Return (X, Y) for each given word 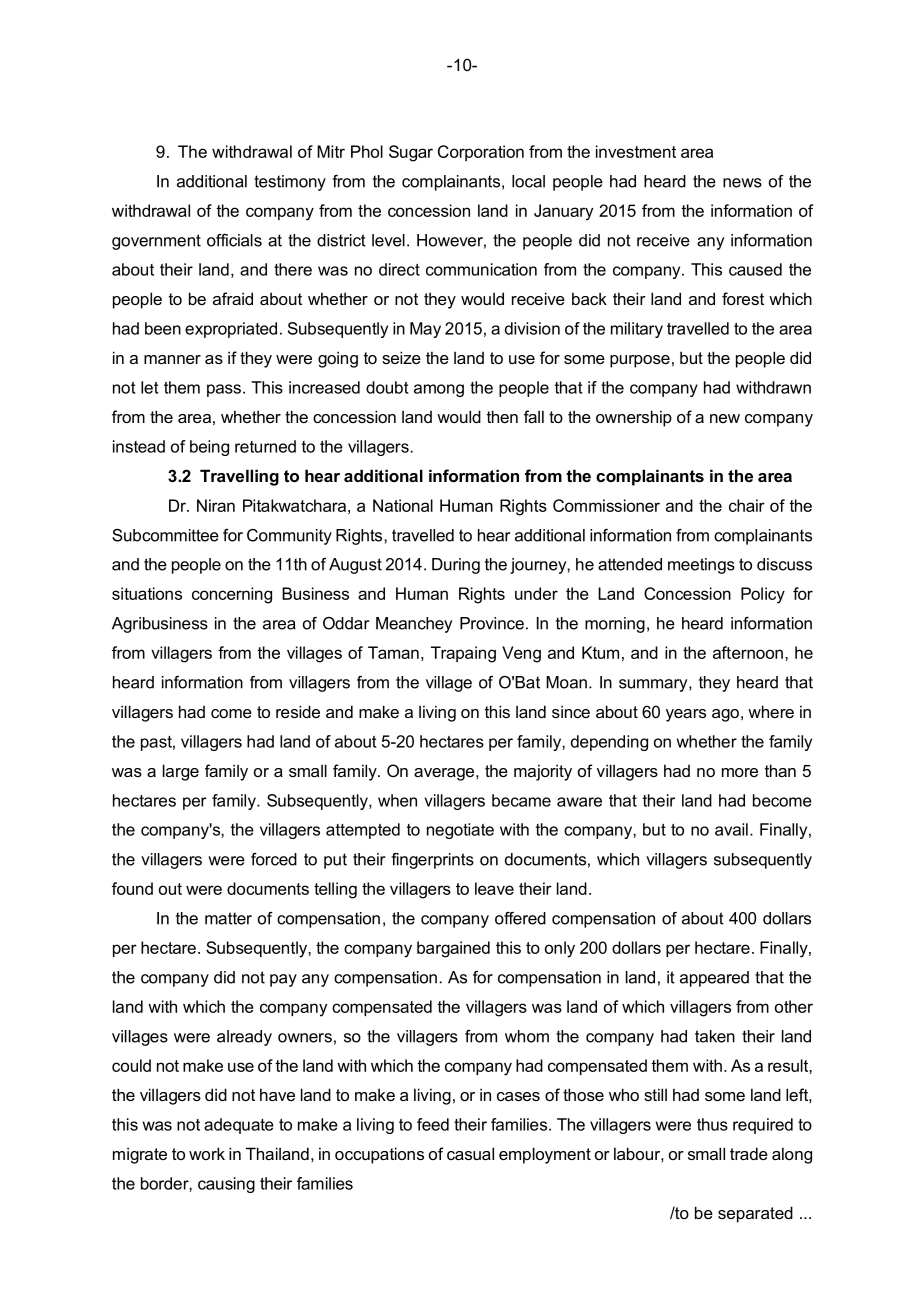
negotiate (460, 831)
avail (731, 829)
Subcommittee (165, 535)
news (742, 183)
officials (234, 240)
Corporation (481, 153)
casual (470, 1153)
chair (747, 505)
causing (226, 1185)
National (403, 505)
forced (274, 859)
